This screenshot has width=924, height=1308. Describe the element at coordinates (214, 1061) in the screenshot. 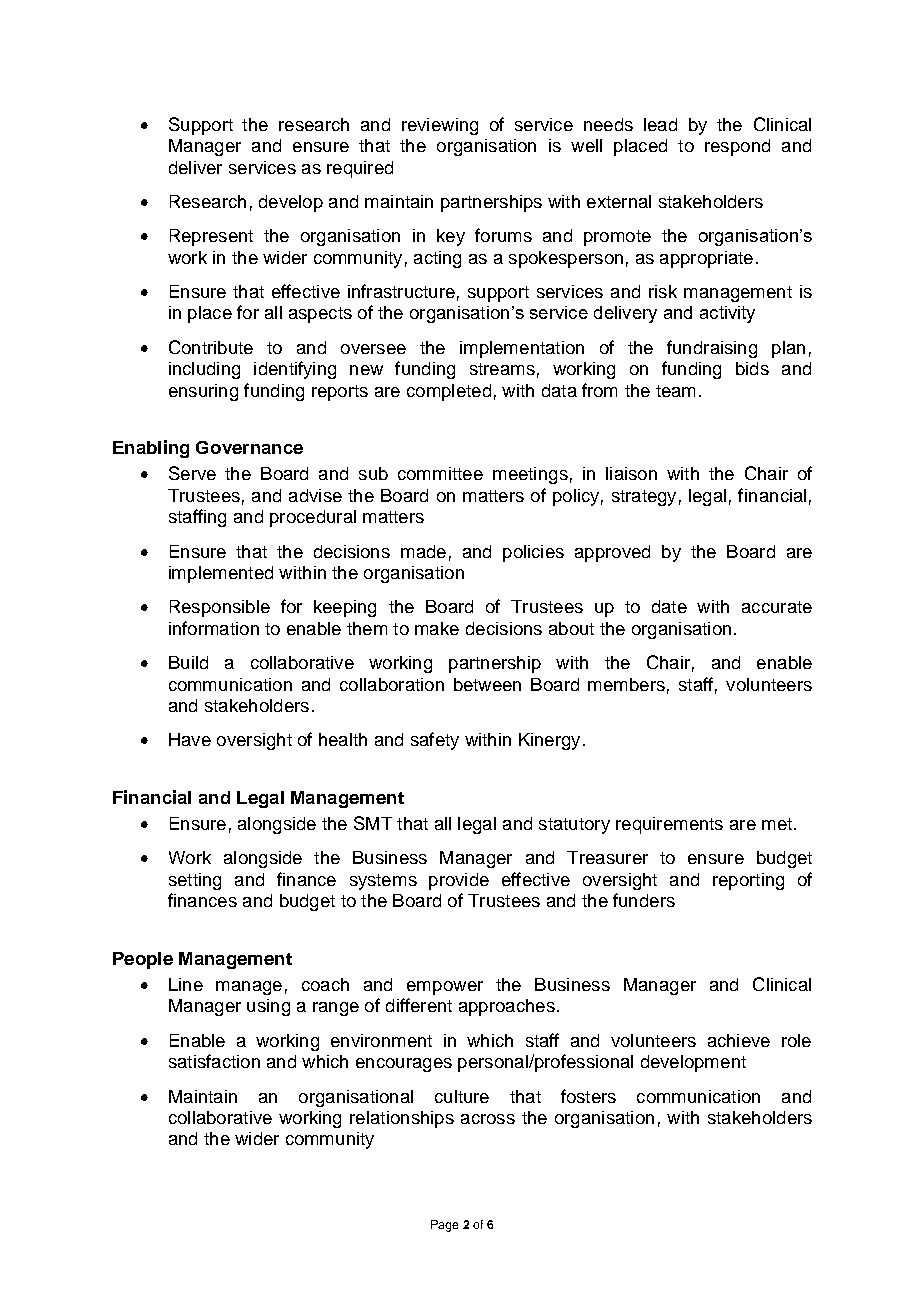

I see `satisfaction` at that location.
